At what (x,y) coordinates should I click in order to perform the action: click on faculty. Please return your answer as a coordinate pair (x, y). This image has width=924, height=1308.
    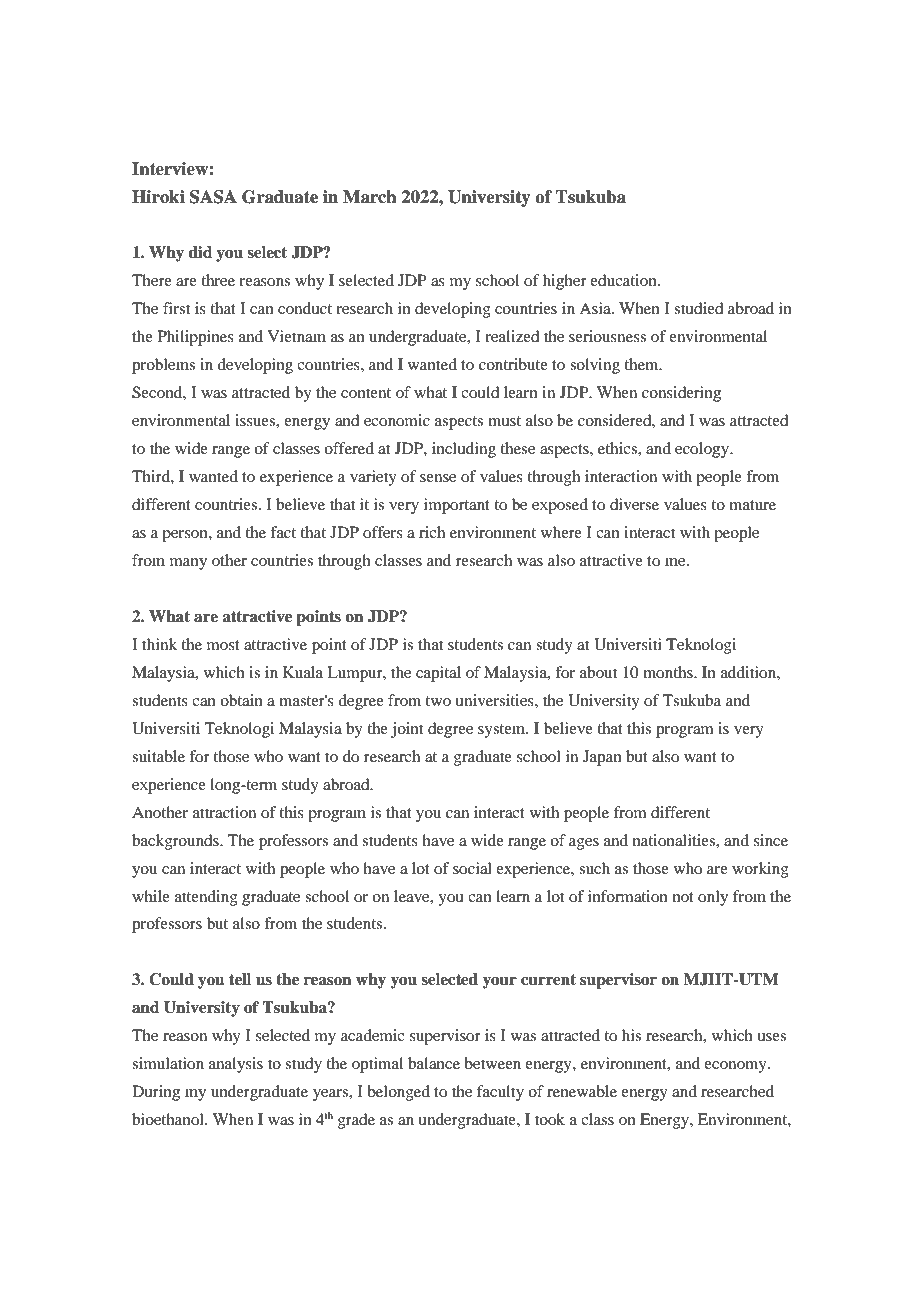
    Looking at the image, I should click on (500, 1093).
